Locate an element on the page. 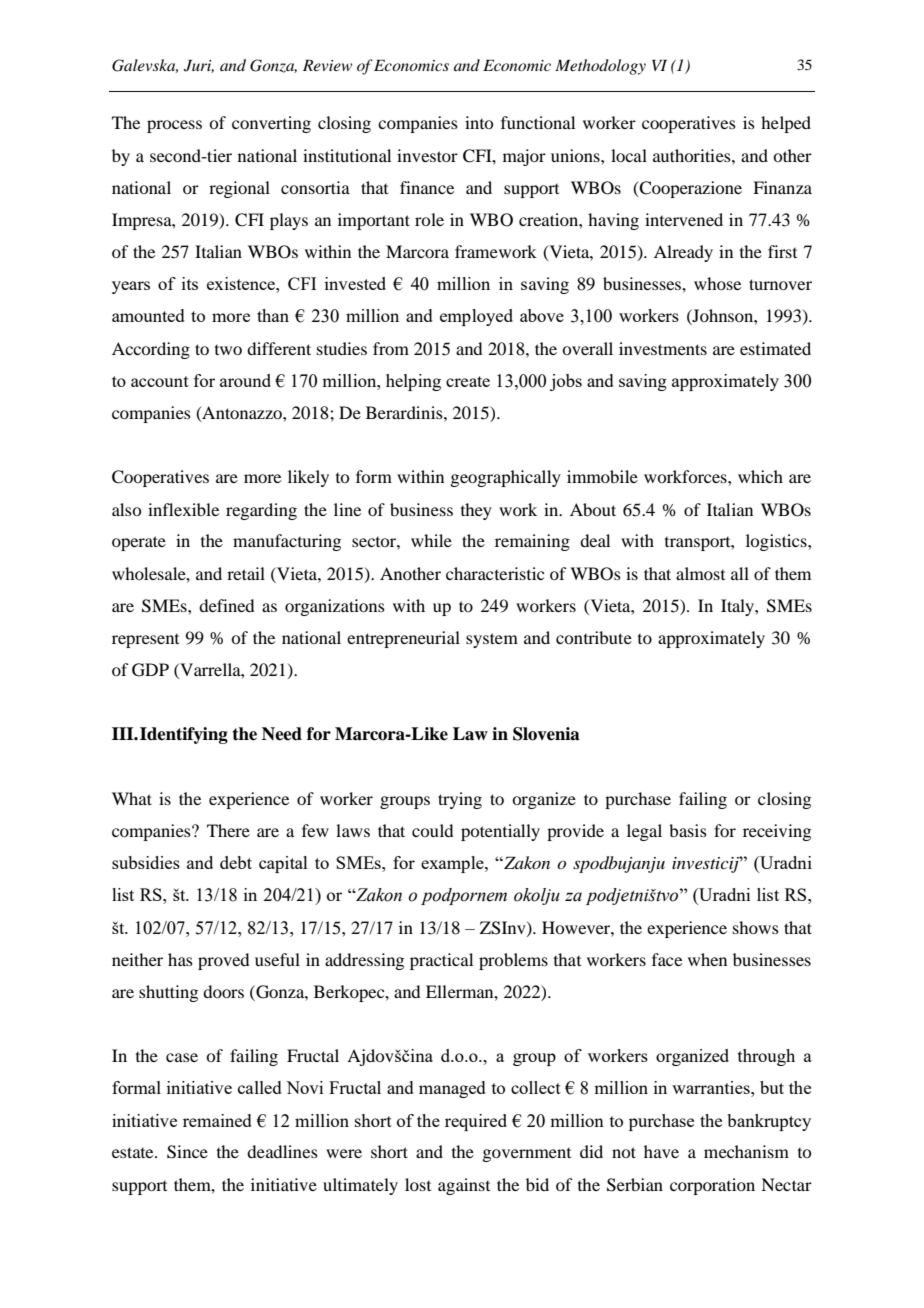 The height and width of the document is (1308, 924). basis is located at coordinates (688, 830).
